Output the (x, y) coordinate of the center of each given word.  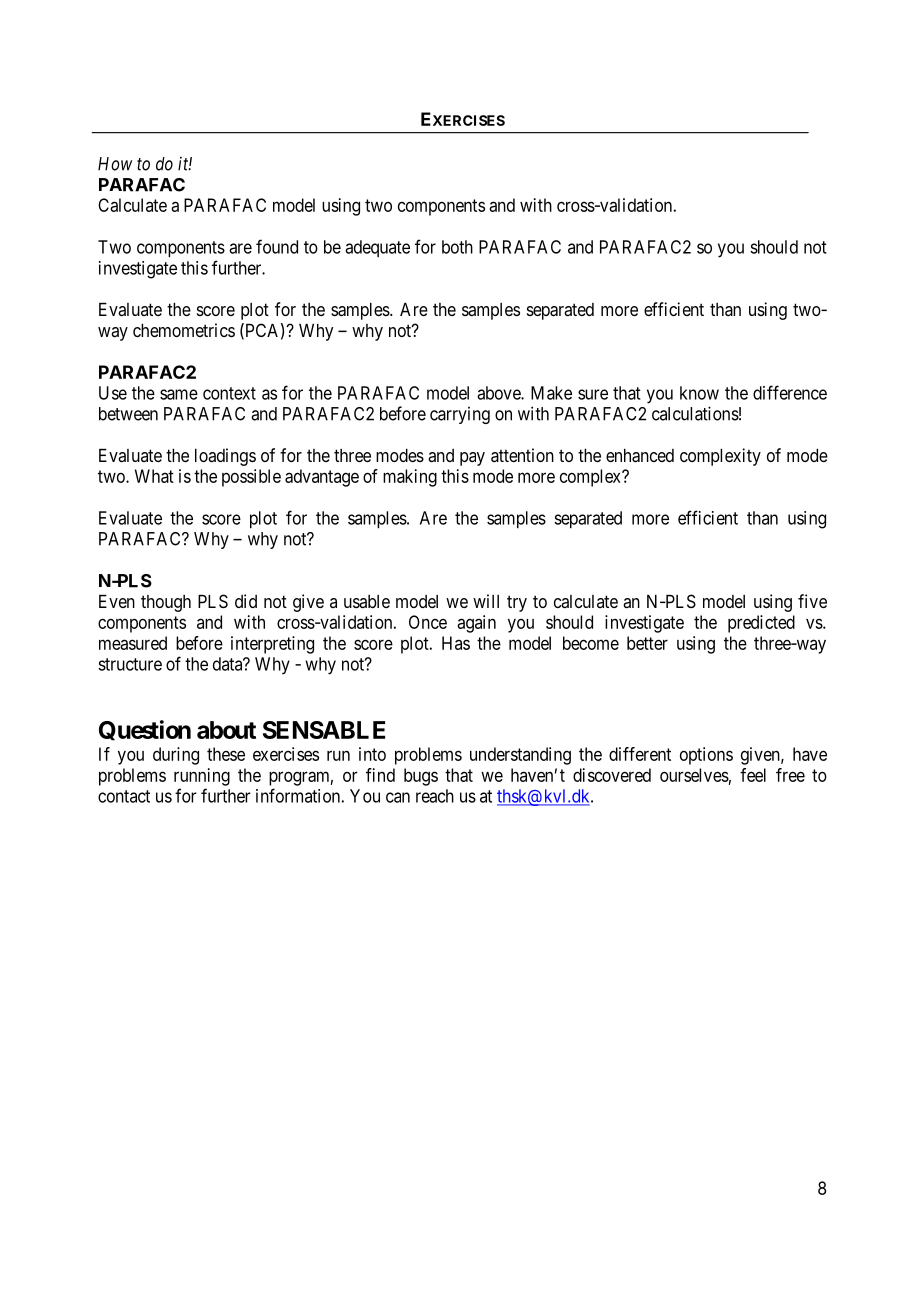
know (699, 393)
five (812, 601)
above (499, 393)
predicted (761, 624)
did (246, 601)
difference (790, 392)
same (179, 394)
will (486, 601)
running (202, 777)
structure (130, 664)
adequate (377, 248)
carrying (460, 415)
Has (456, 643)
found (277, 246)
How (115, 164)
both (457, 247)
